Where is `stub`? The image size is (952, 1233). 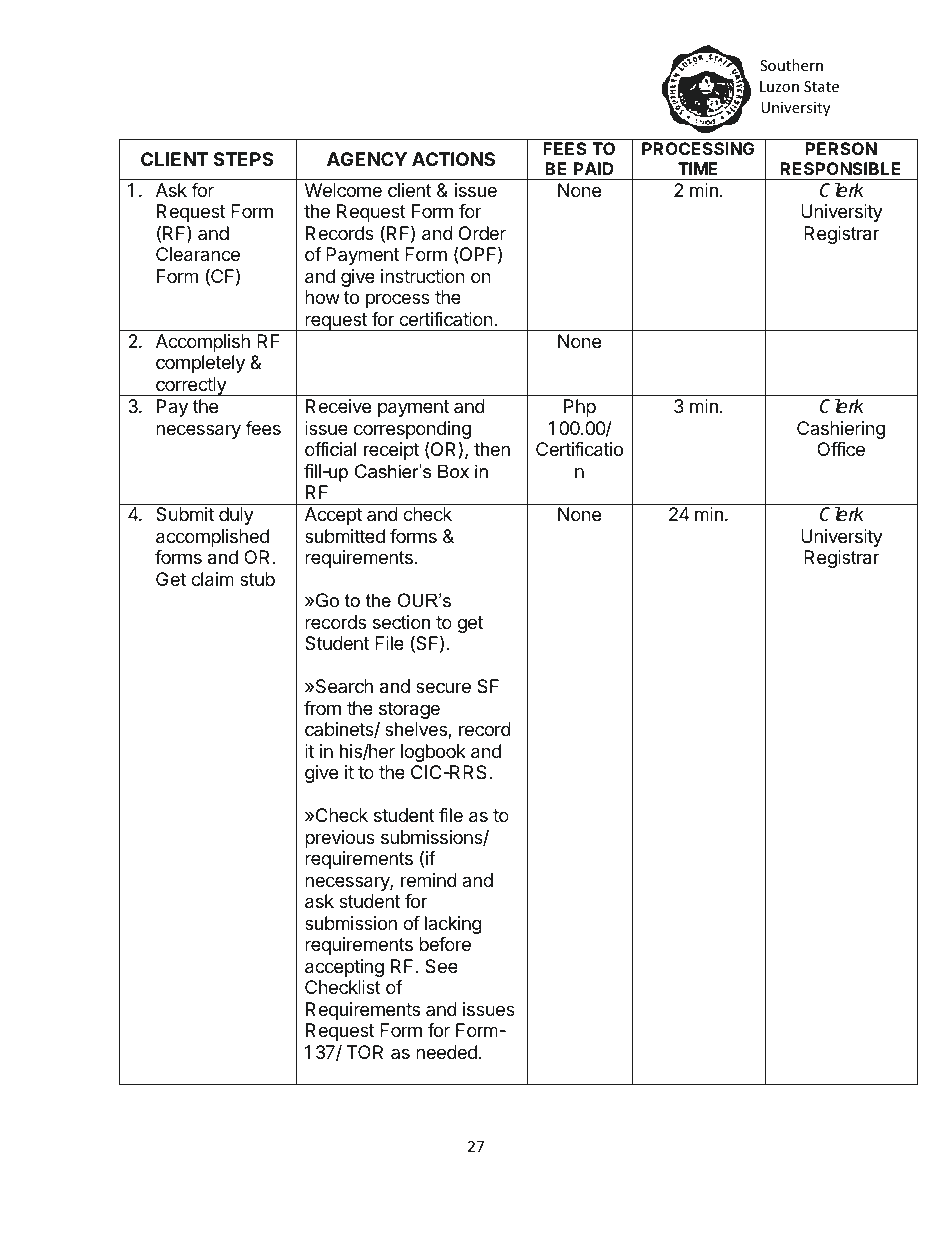
stub is located at coordinates (257, 579).
